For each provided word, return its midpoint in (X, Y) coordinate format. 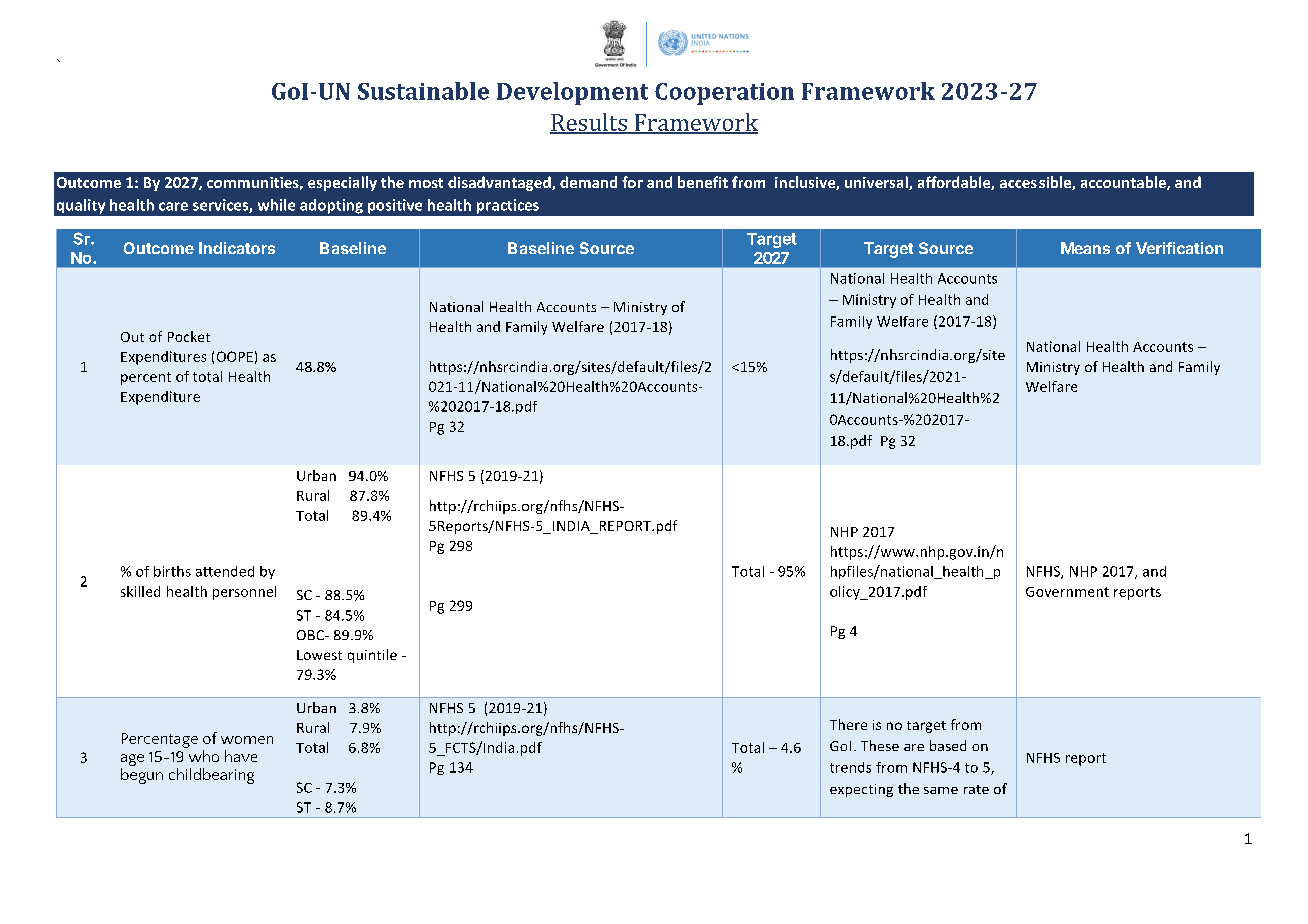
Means (1085, 248)
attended (225, 571)
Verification (1179, 248)
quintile (372, 656)
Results (589, 123)
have (241, 756)
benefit (703, 182)
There (848, 724)
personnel (244, 593)
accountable (1124, 183)
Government (1067, 592)
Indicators (237, 248)
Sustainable (423, 91)
